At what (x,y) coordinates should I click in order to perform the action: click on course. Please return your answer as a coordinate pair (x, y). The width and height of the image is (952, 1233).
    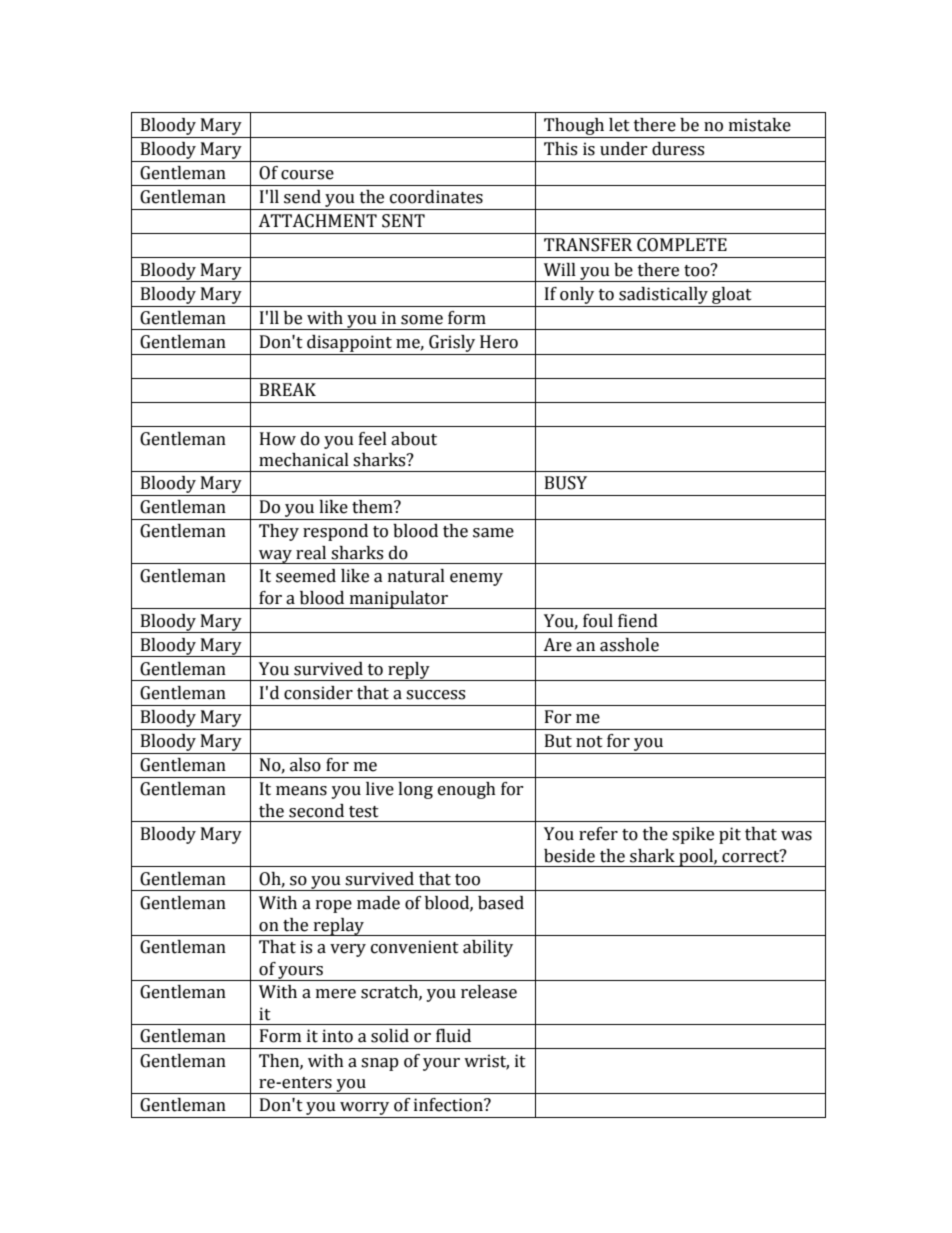
    Looking at the image, I should click on (307, 175).
